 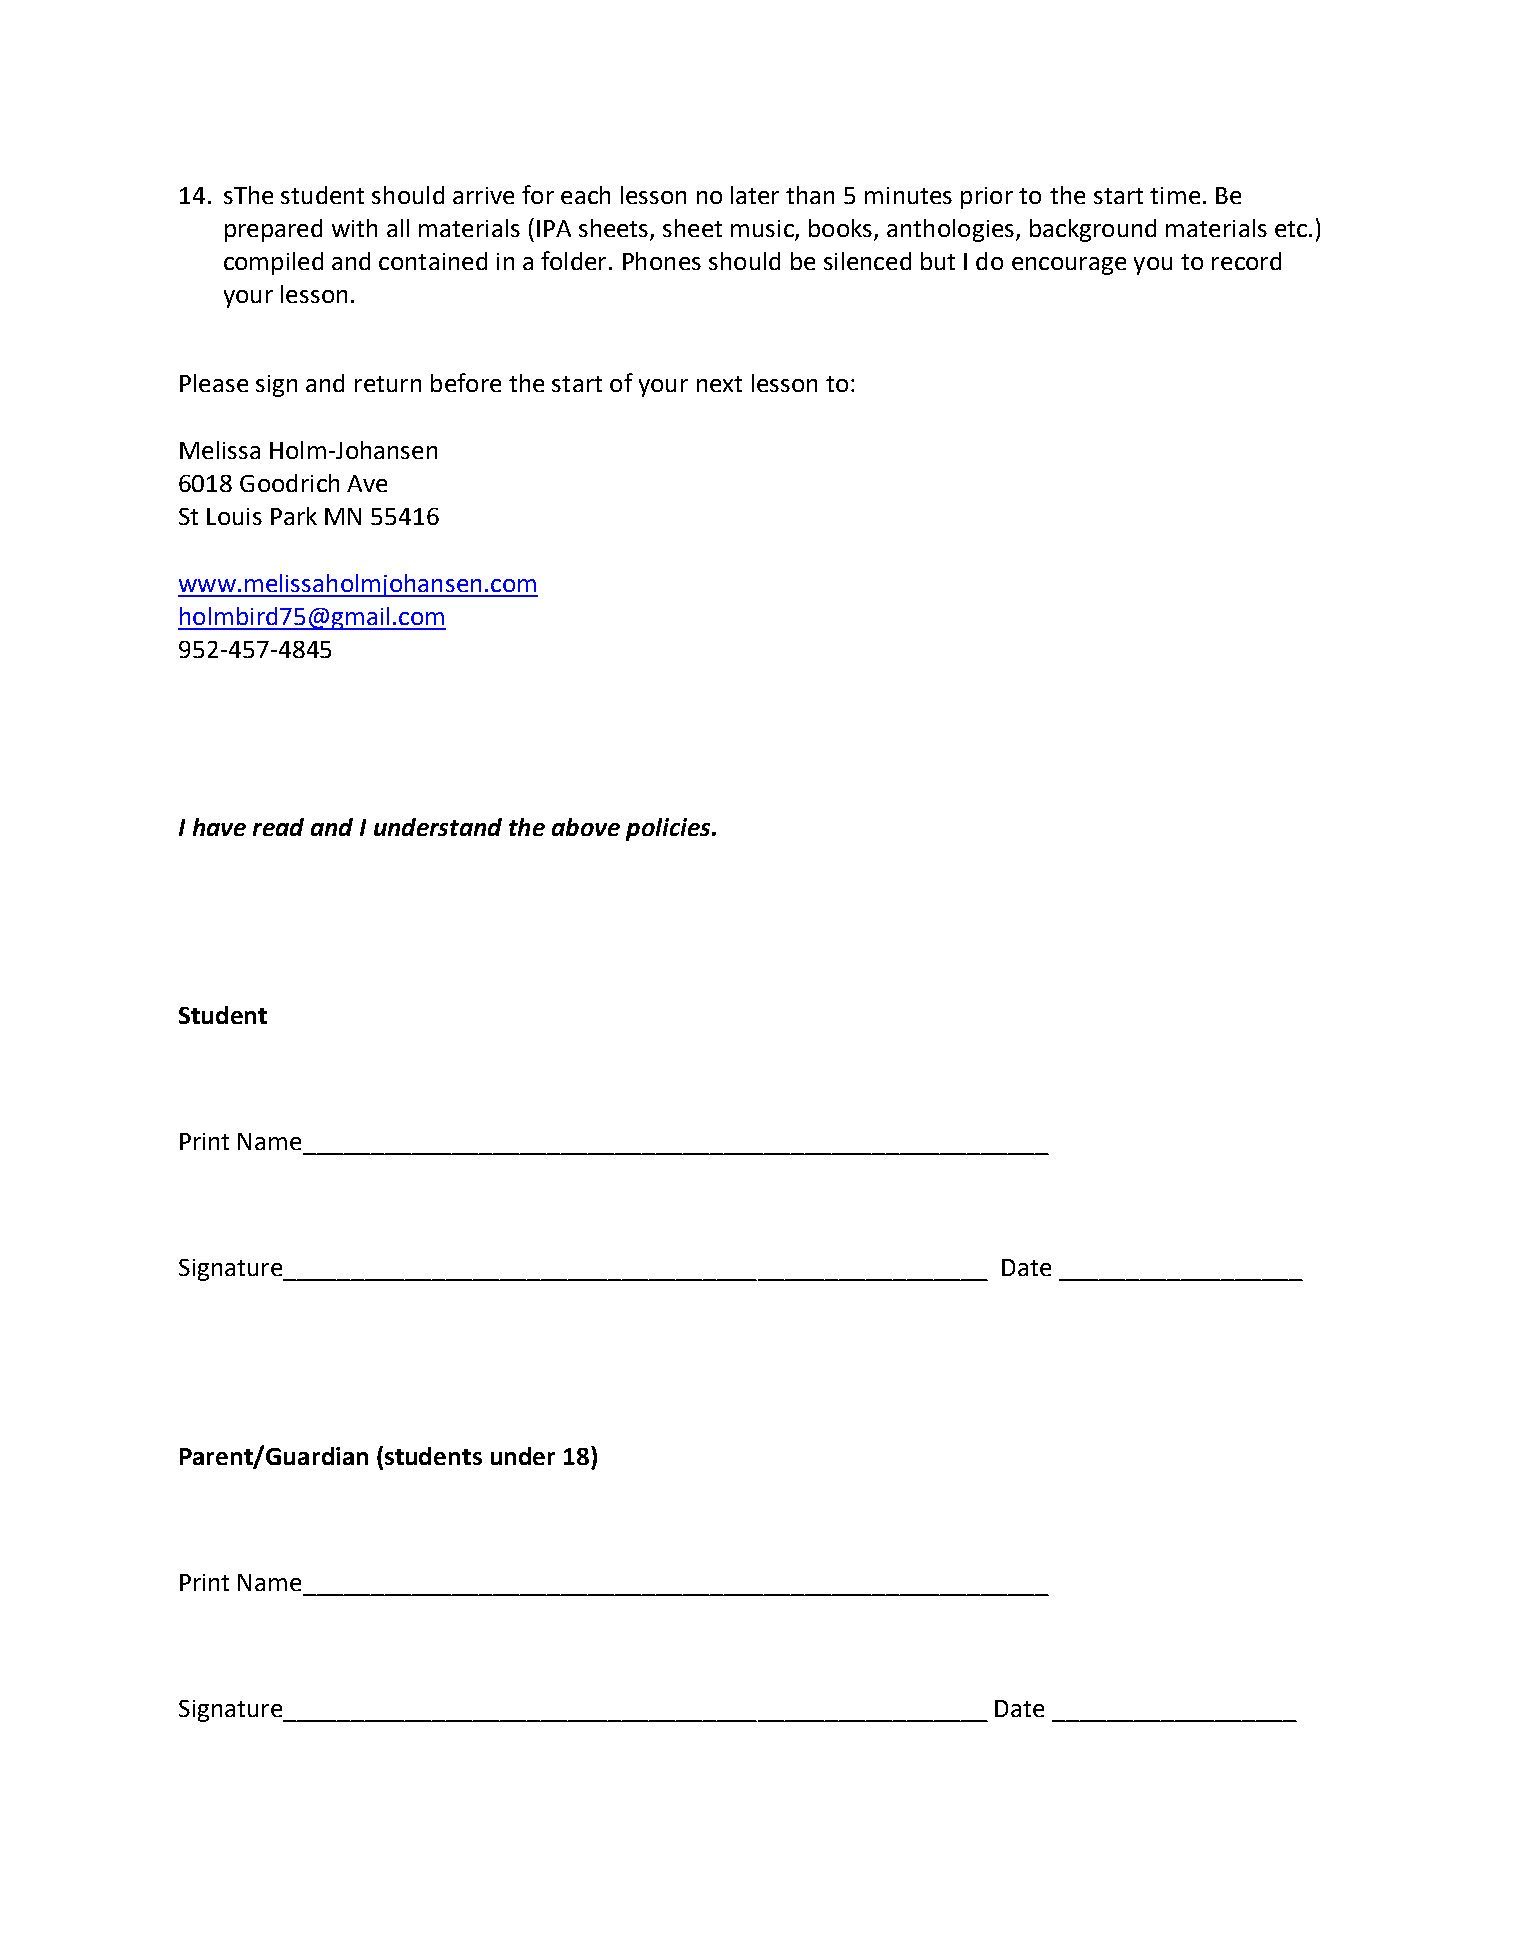 I want to click on policies, so click(x=669, y=829).
